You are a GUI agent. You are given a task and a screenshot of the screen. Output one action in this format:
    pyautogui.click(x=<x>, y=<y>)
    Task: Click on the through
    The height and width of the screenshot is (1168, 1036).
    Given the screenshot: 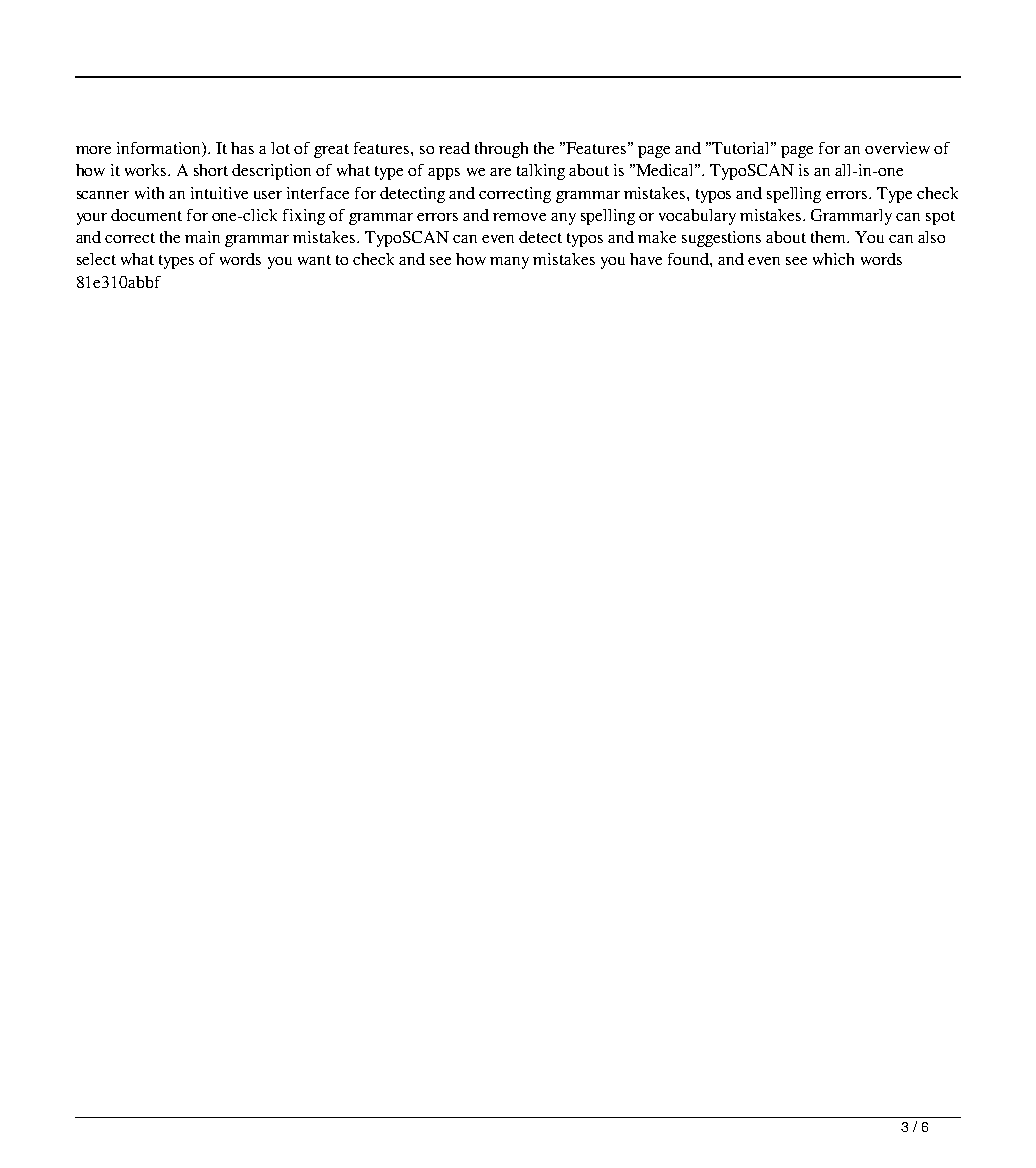 What is the action you would take?
    pyautogui.click(x=501, y=150)
